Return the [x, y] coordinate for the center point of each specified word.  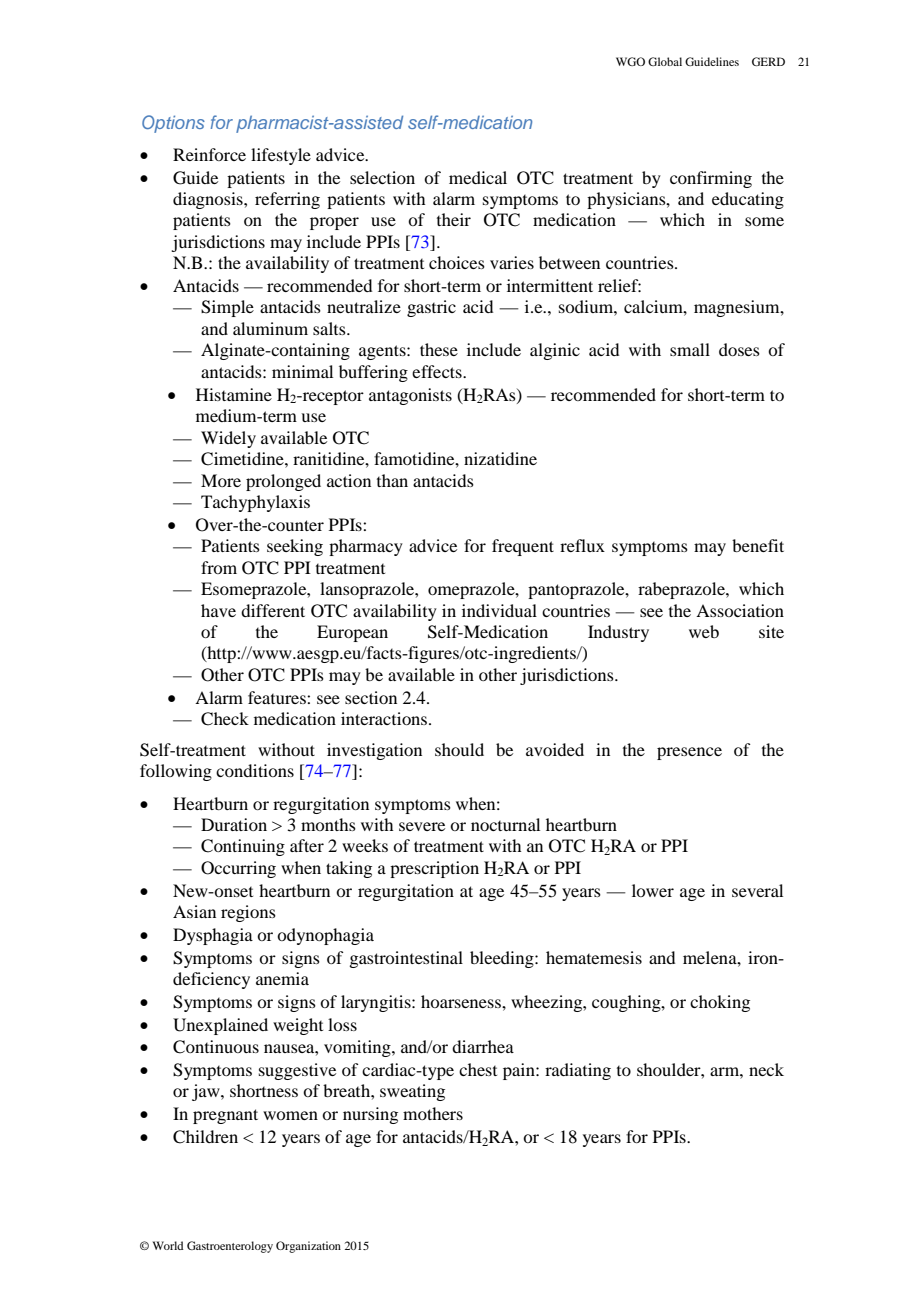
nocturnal [505, 824]
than [392, 480]
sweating [412, 1092]
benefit [758, 545]
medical [478, 177]
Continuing [243, 847]
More [221, 480]
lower [653, 890]
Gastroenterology [230, 1247]
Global [665, 61]
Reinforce [209, 154]
